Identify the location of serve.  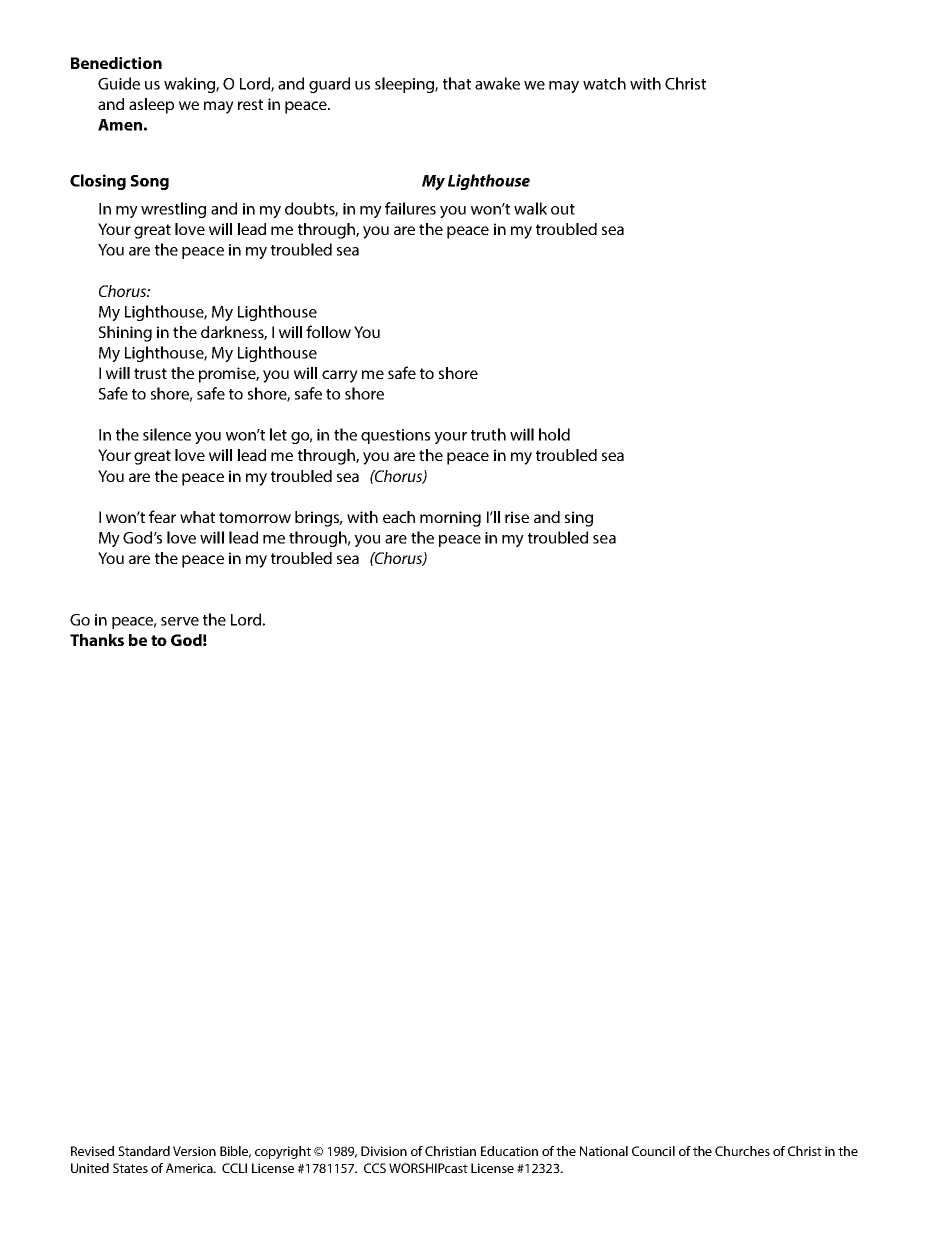
(180, 621).
